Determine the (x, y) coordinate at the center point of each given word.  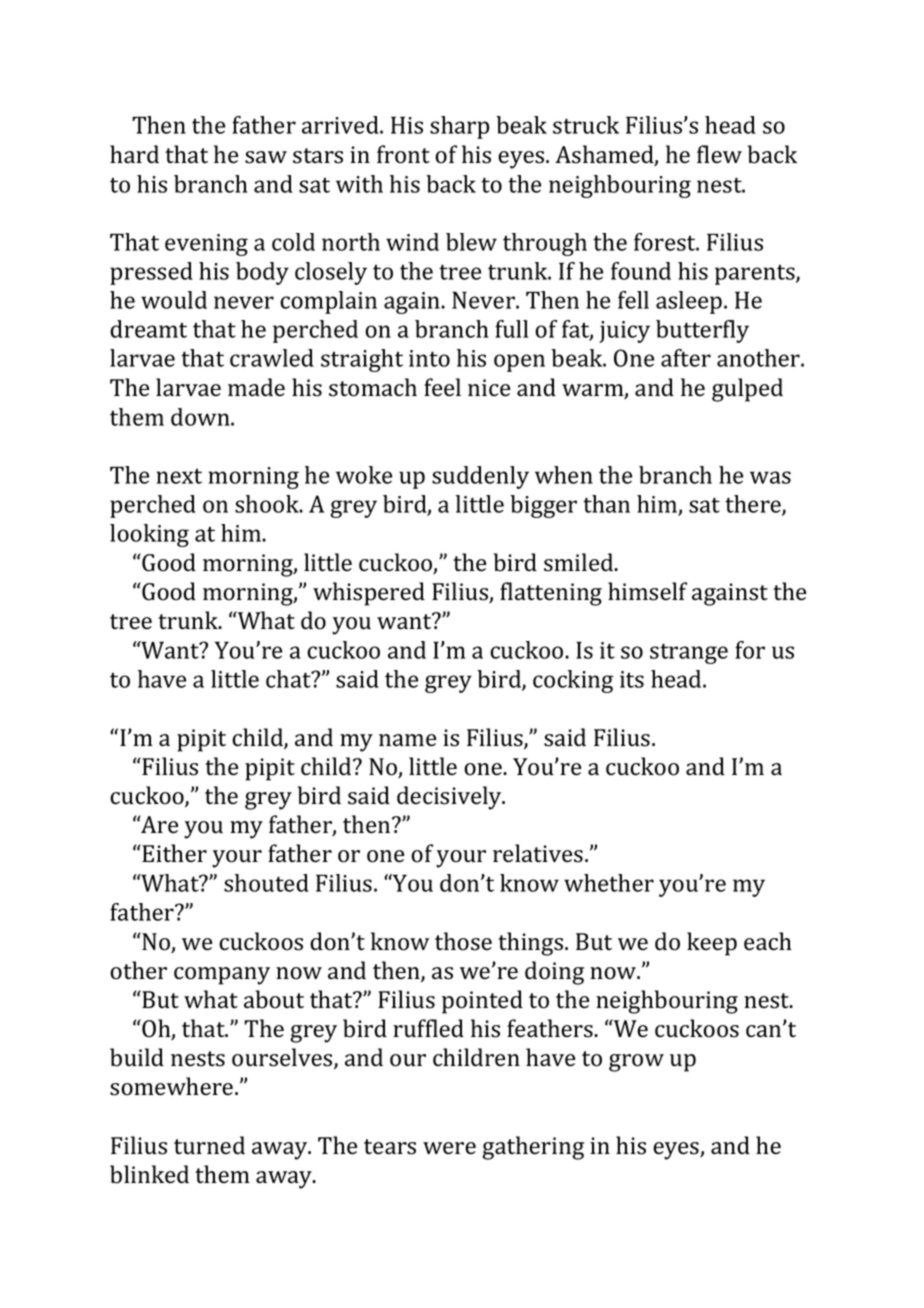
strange (689, 653)
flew (719, 154)
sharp (459, 127)
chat (289, 679)
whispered (369, 594)
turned (209, 1145)
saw (266, 157)
